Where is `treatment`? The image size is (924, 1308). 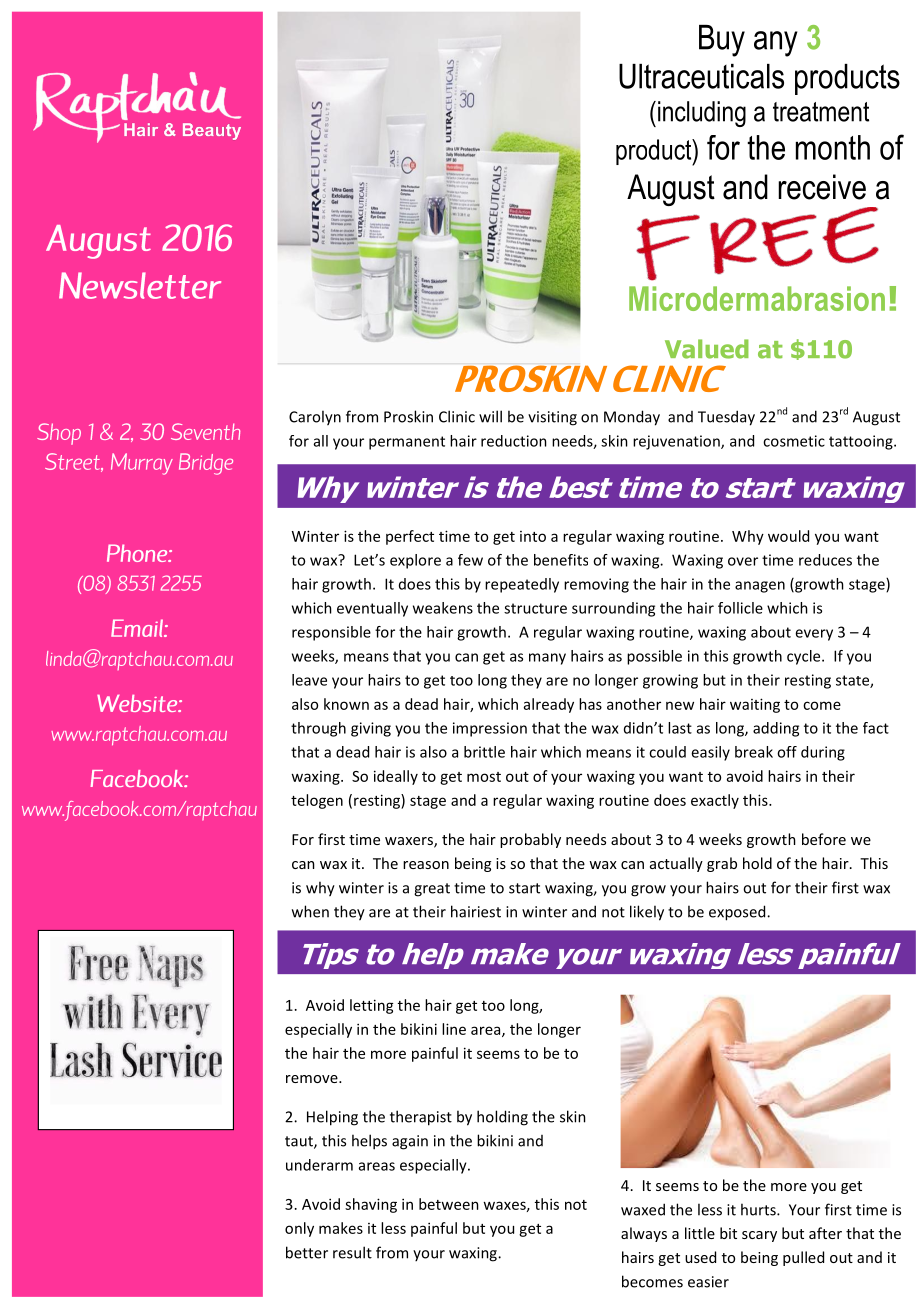
treatment is located at coordinates (821, 112).
